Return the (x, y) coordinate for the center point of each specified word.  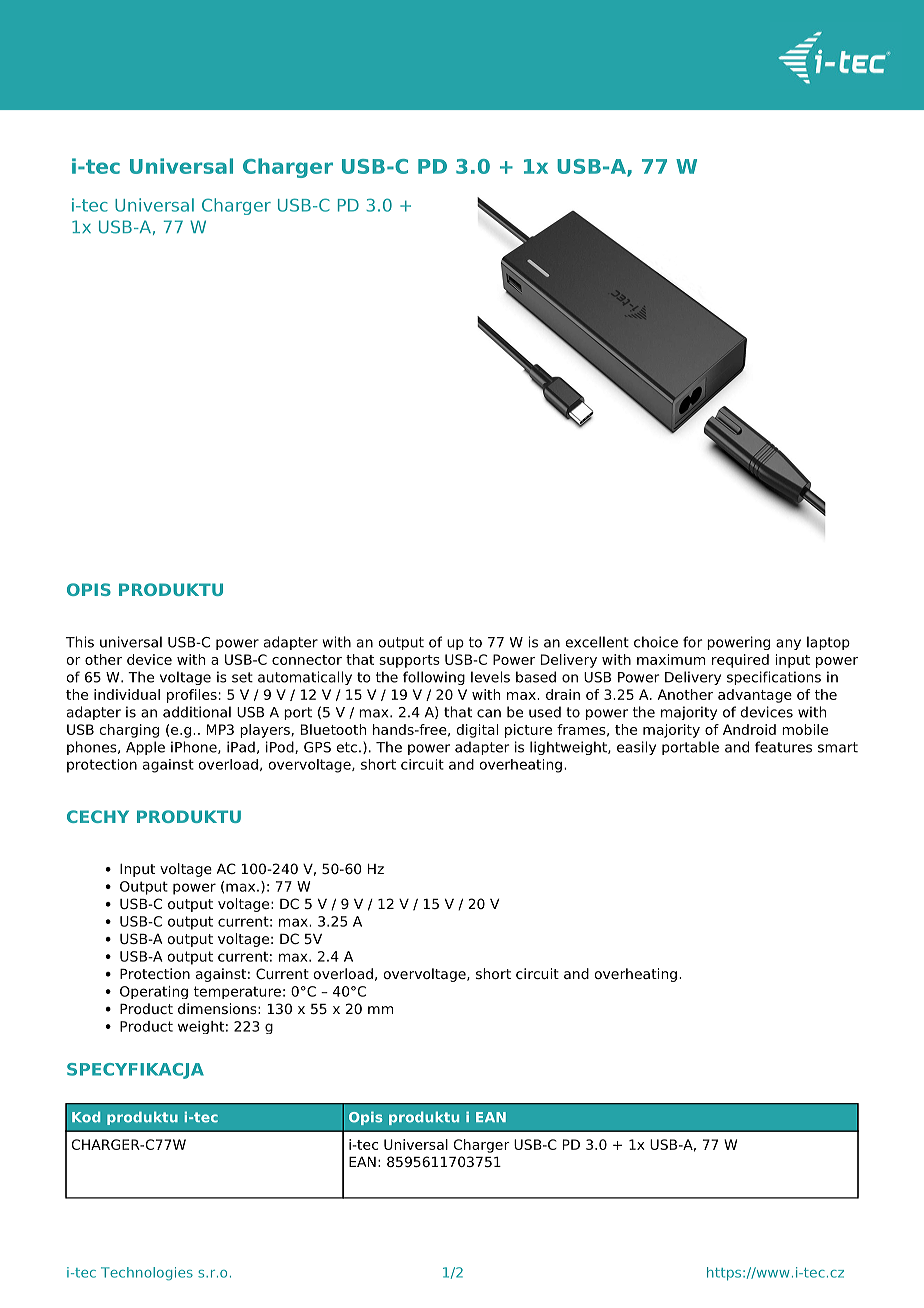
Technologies (147, 1274)
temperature (237, 992)
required (740, 661)
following (434, 678)
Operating (154, 992)
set (242, 677)
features (783, 747)
